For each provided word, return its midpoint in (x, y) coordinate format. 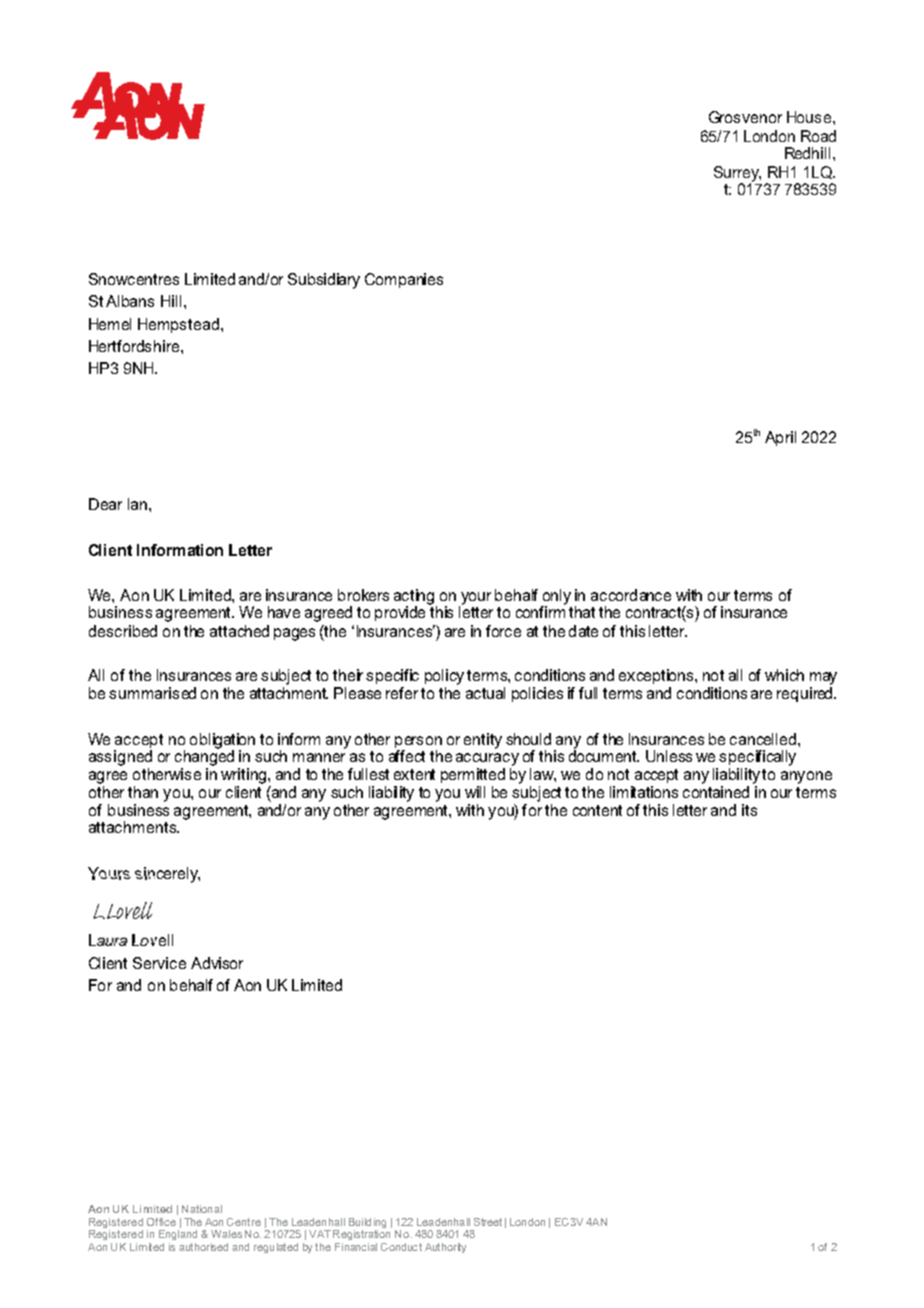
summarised (152, 693)
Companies (404, 280)
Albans (130, 301)
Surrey (737, 175)
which (784, 675)
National (202, 1209)
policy (444, 677)
